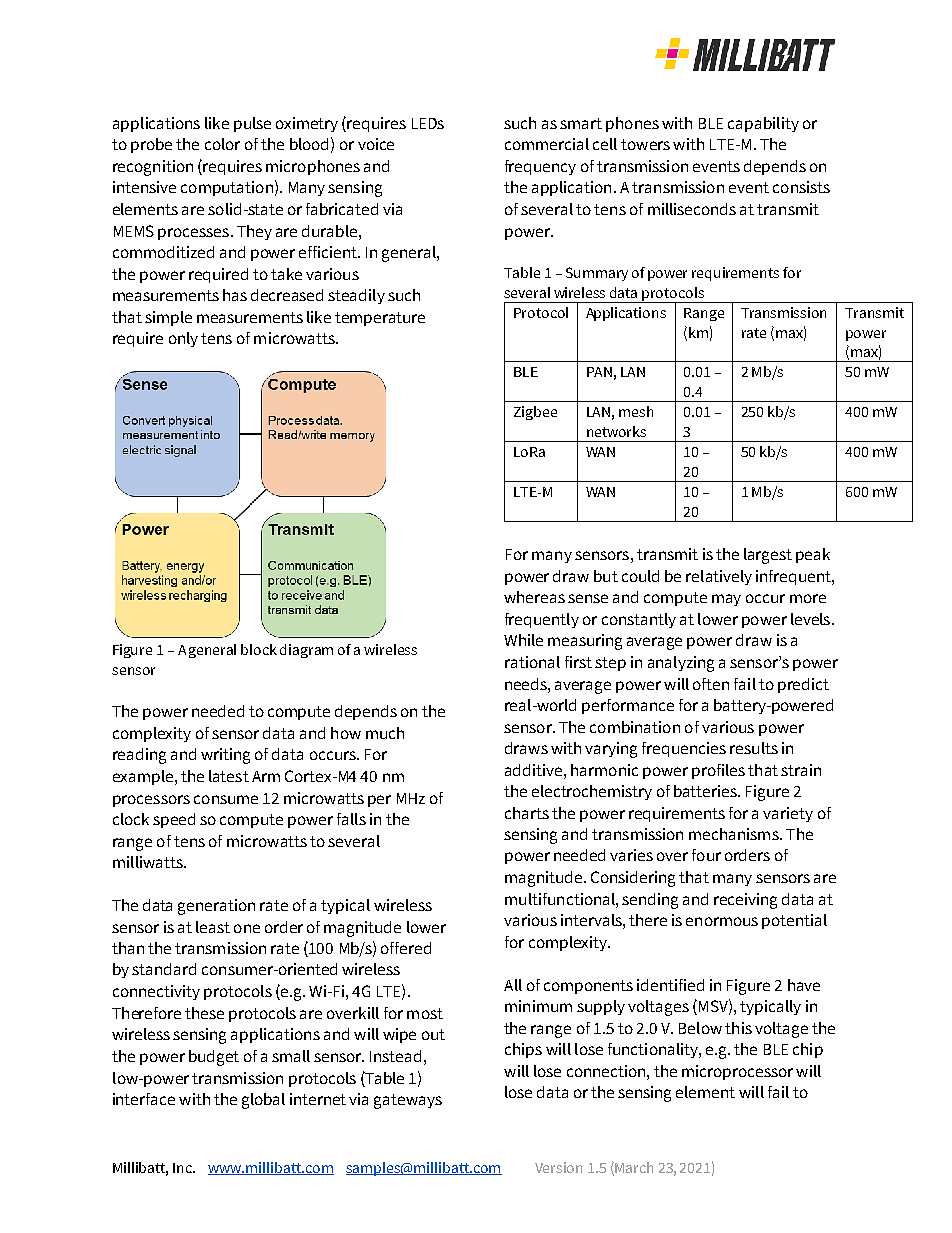  I want to click on largest, so click(768, 556).
